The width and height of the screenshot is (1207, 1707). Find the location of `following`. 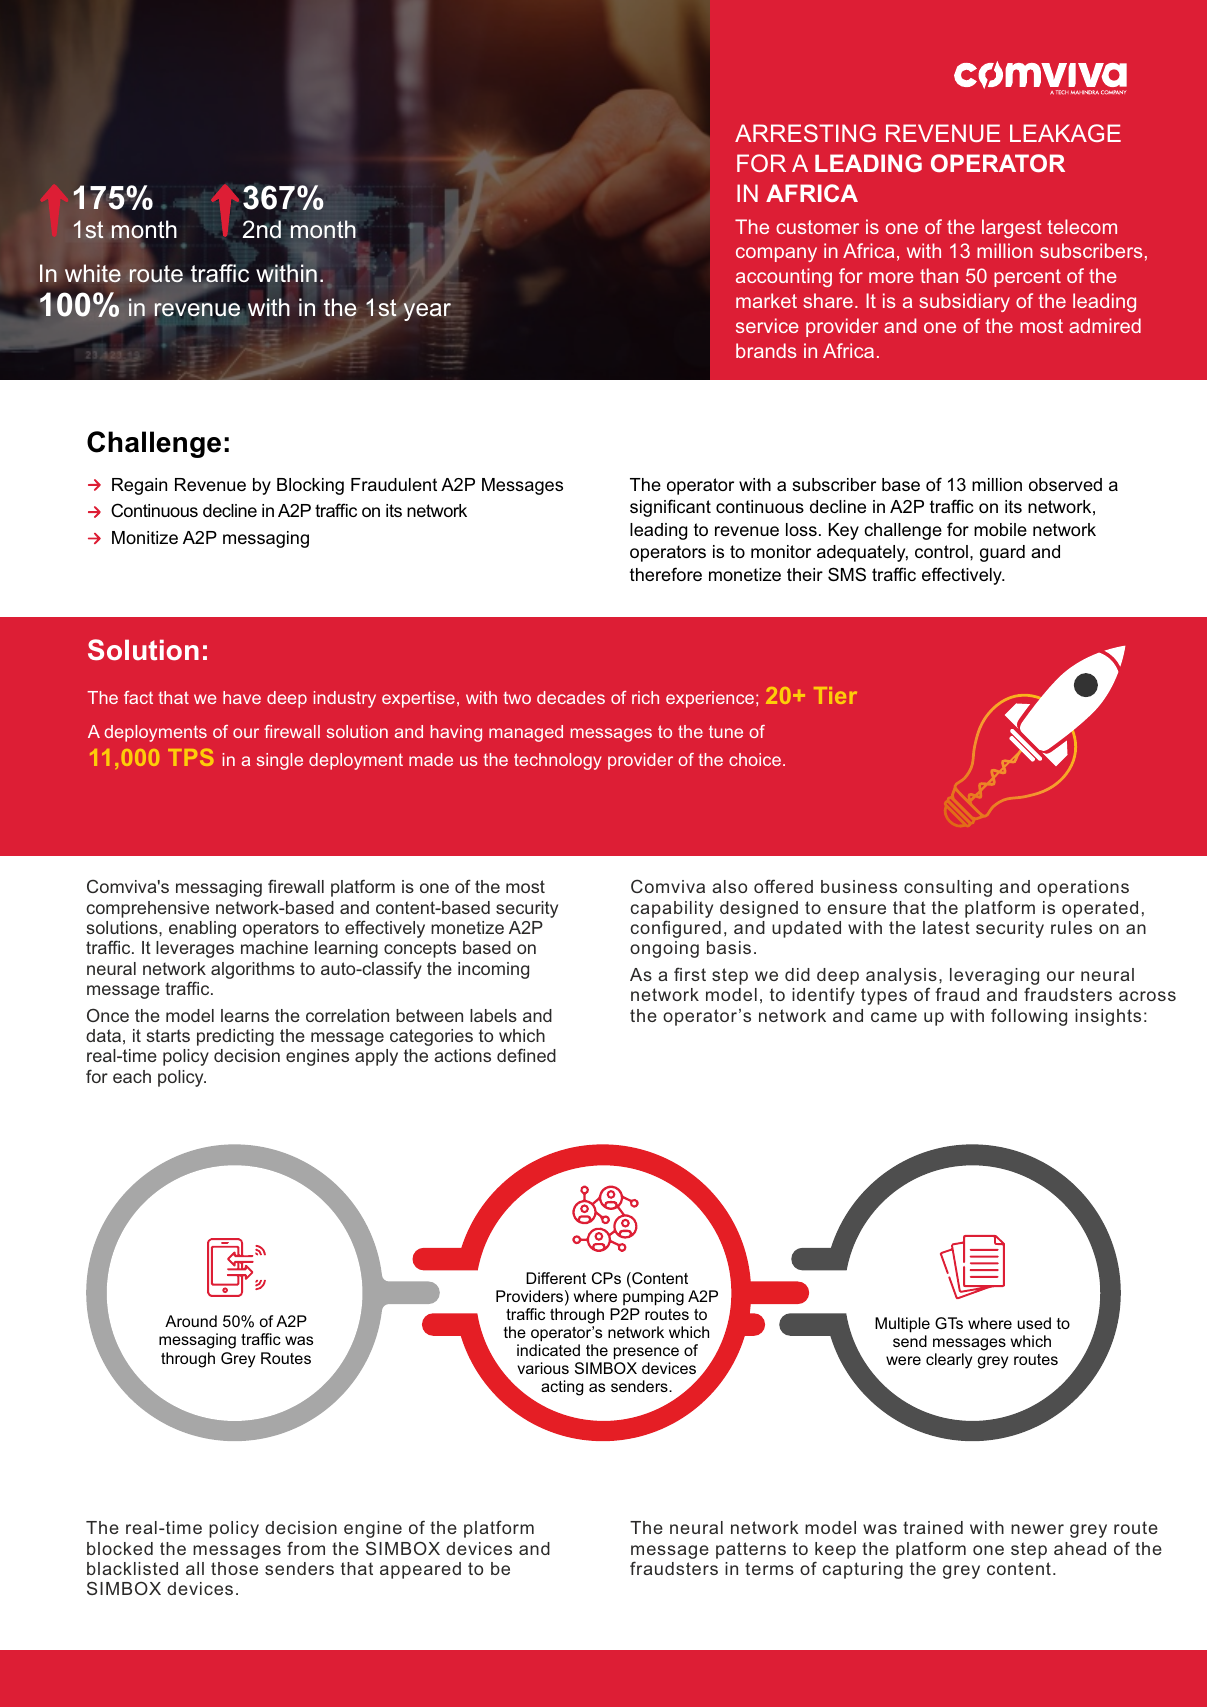

following is located at coordinates (1029, 1017).
